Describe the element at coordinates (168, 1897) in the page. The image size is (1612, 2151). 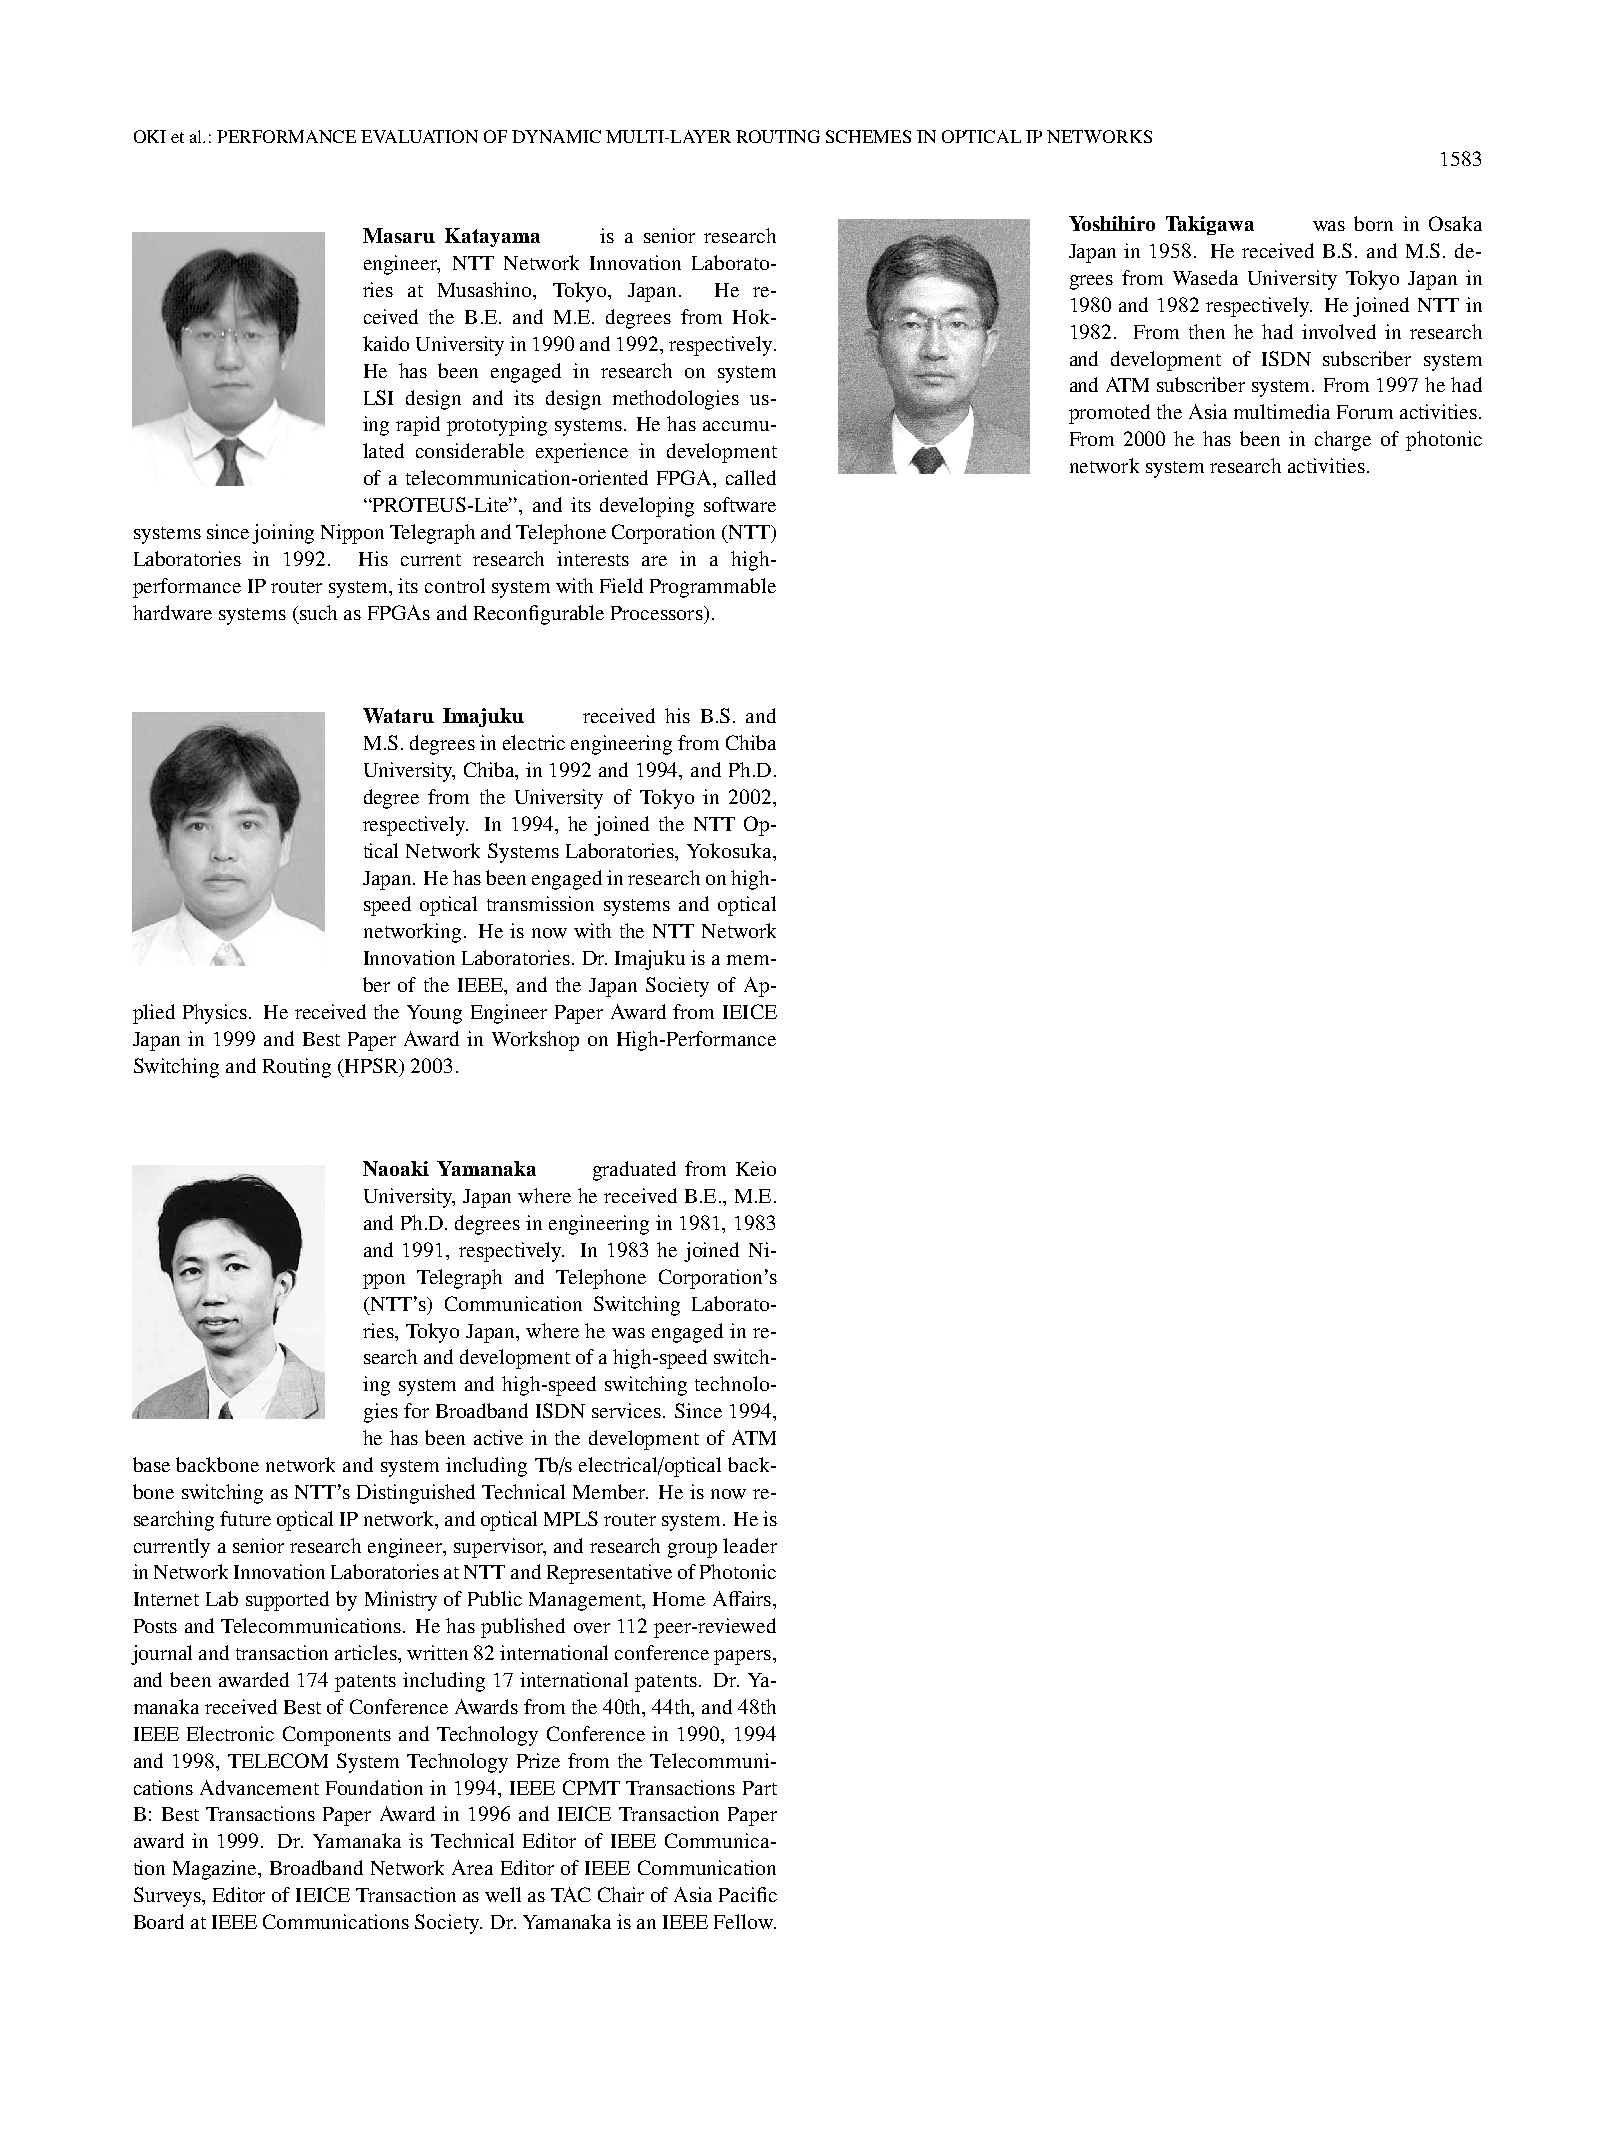
I see `Surveys` at that location.
